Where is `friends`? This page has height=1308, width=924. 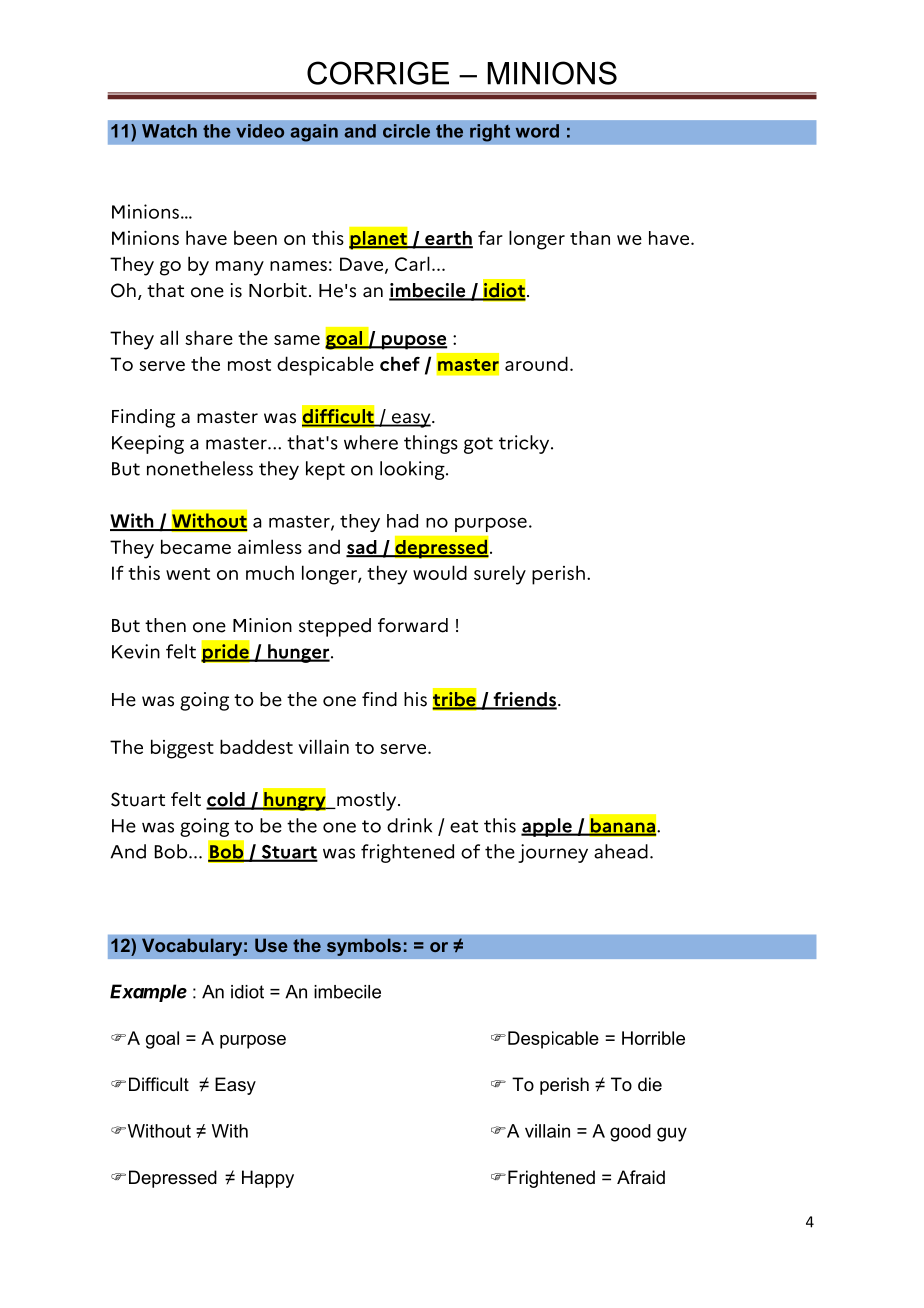 friends is located at coordinates (524, 700).
